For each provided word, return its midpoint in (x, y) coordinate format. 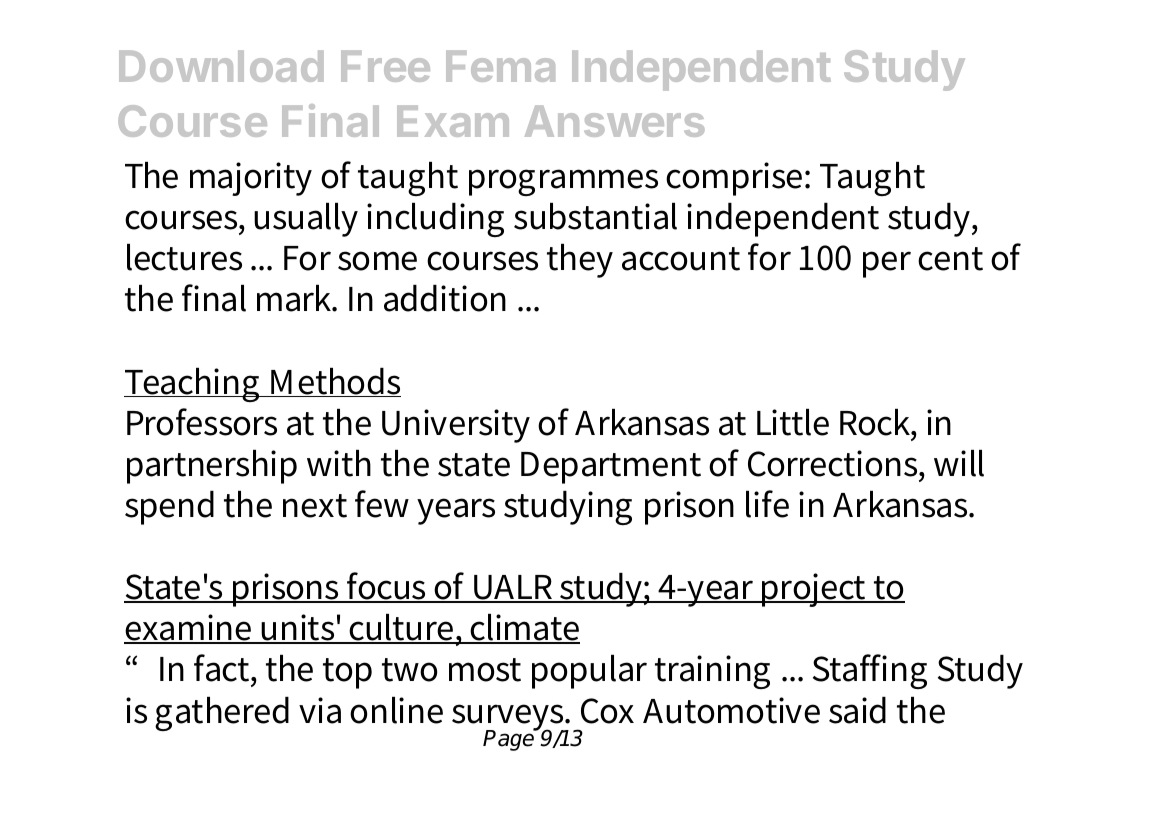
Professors (202, 422)
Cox (607, 711)
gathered (222, 714)
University (456, 426)
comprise (736, 179)
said (857, 710)
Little (793, 422)
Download (221, 66)
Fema (500, 66)
